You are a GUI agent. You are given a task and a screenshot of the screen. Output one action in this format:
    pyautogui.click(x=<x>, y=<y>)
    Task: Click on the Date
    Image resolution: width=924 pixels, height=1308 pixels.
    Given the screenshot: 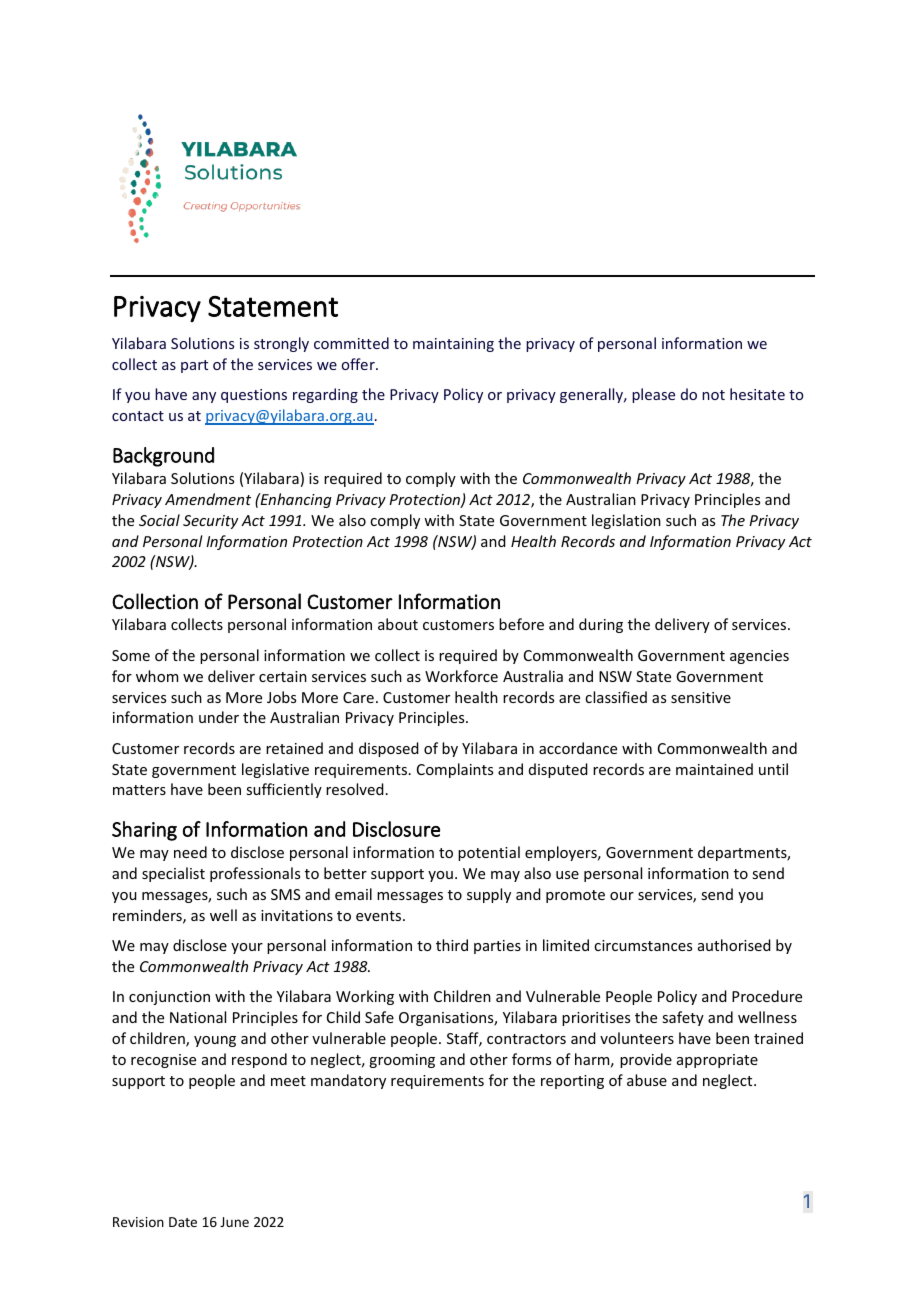 What is the action you would take?
    pyautogui.click(x=183, y=1222)
